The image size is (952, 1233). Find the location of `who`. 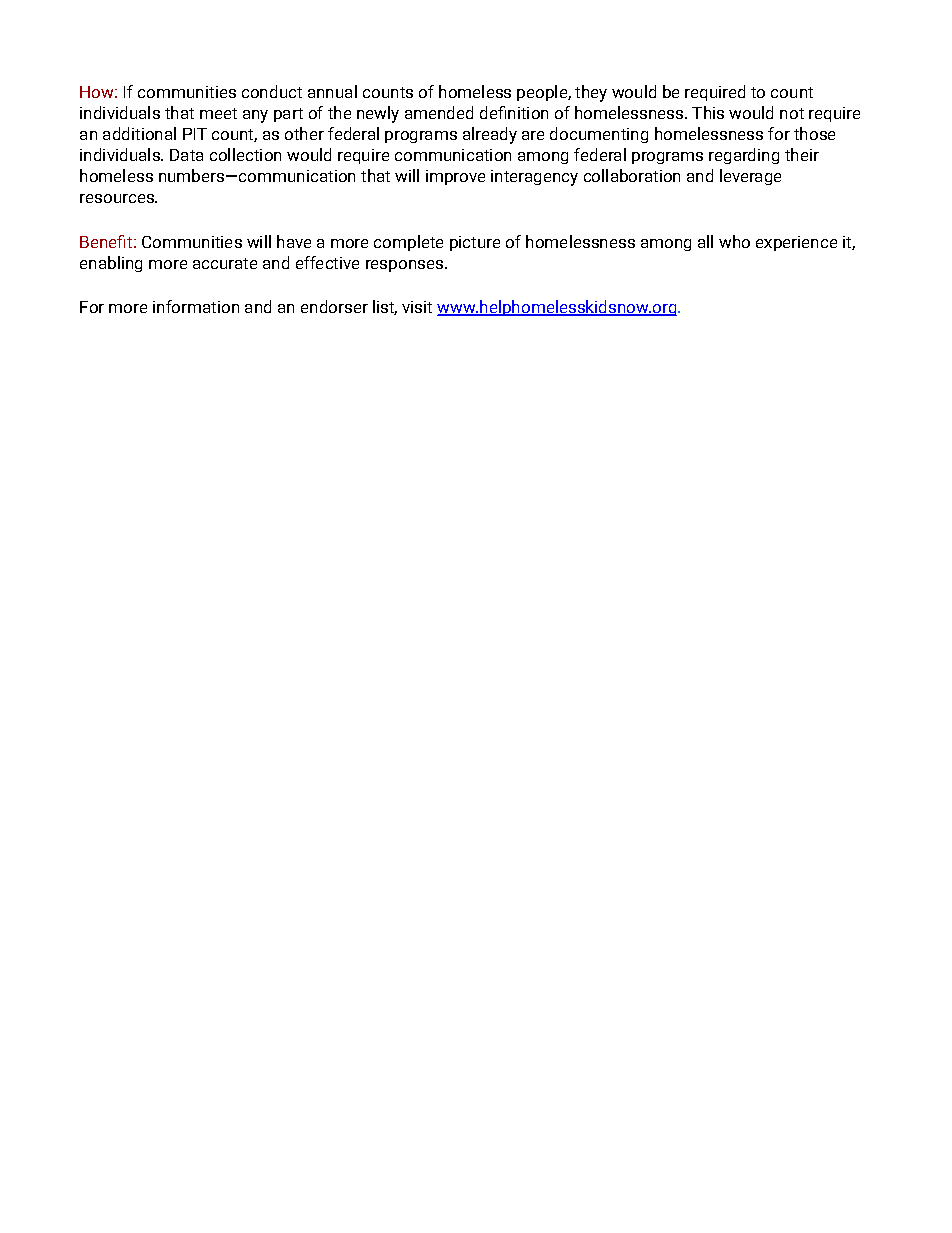

who is located at coordinates (734, 241).
